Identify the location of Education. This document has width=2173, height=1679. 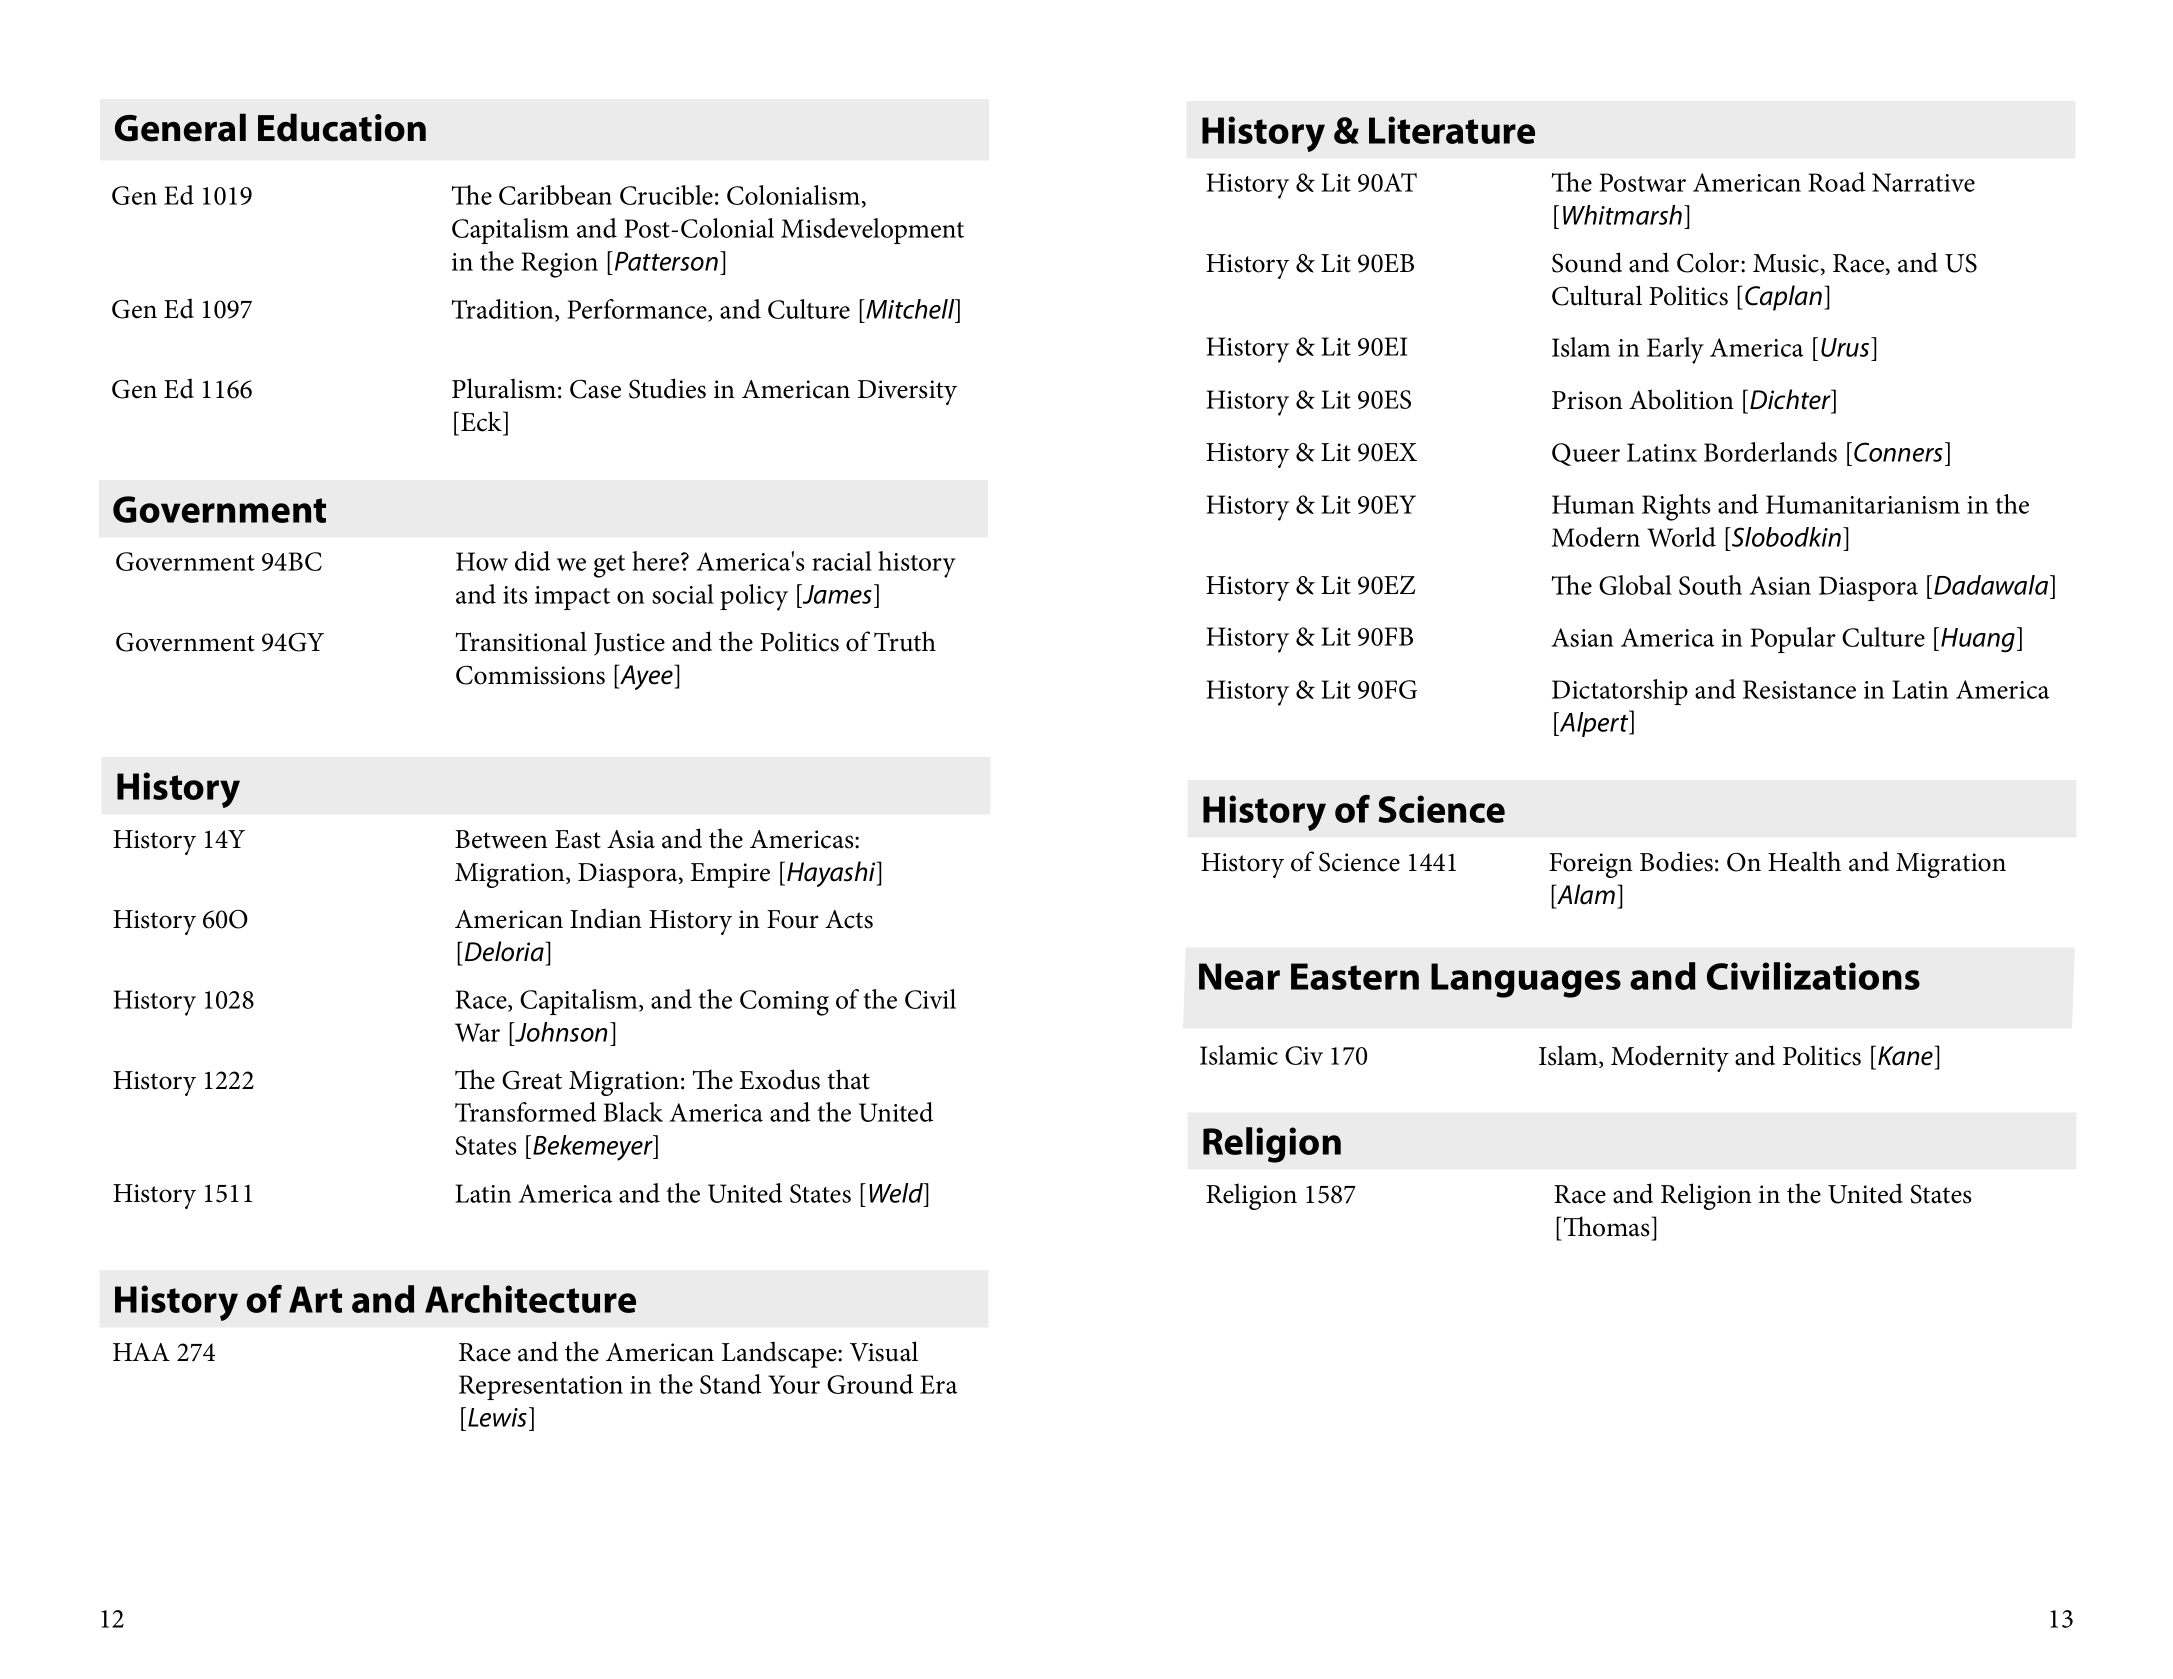
(342, 127).
